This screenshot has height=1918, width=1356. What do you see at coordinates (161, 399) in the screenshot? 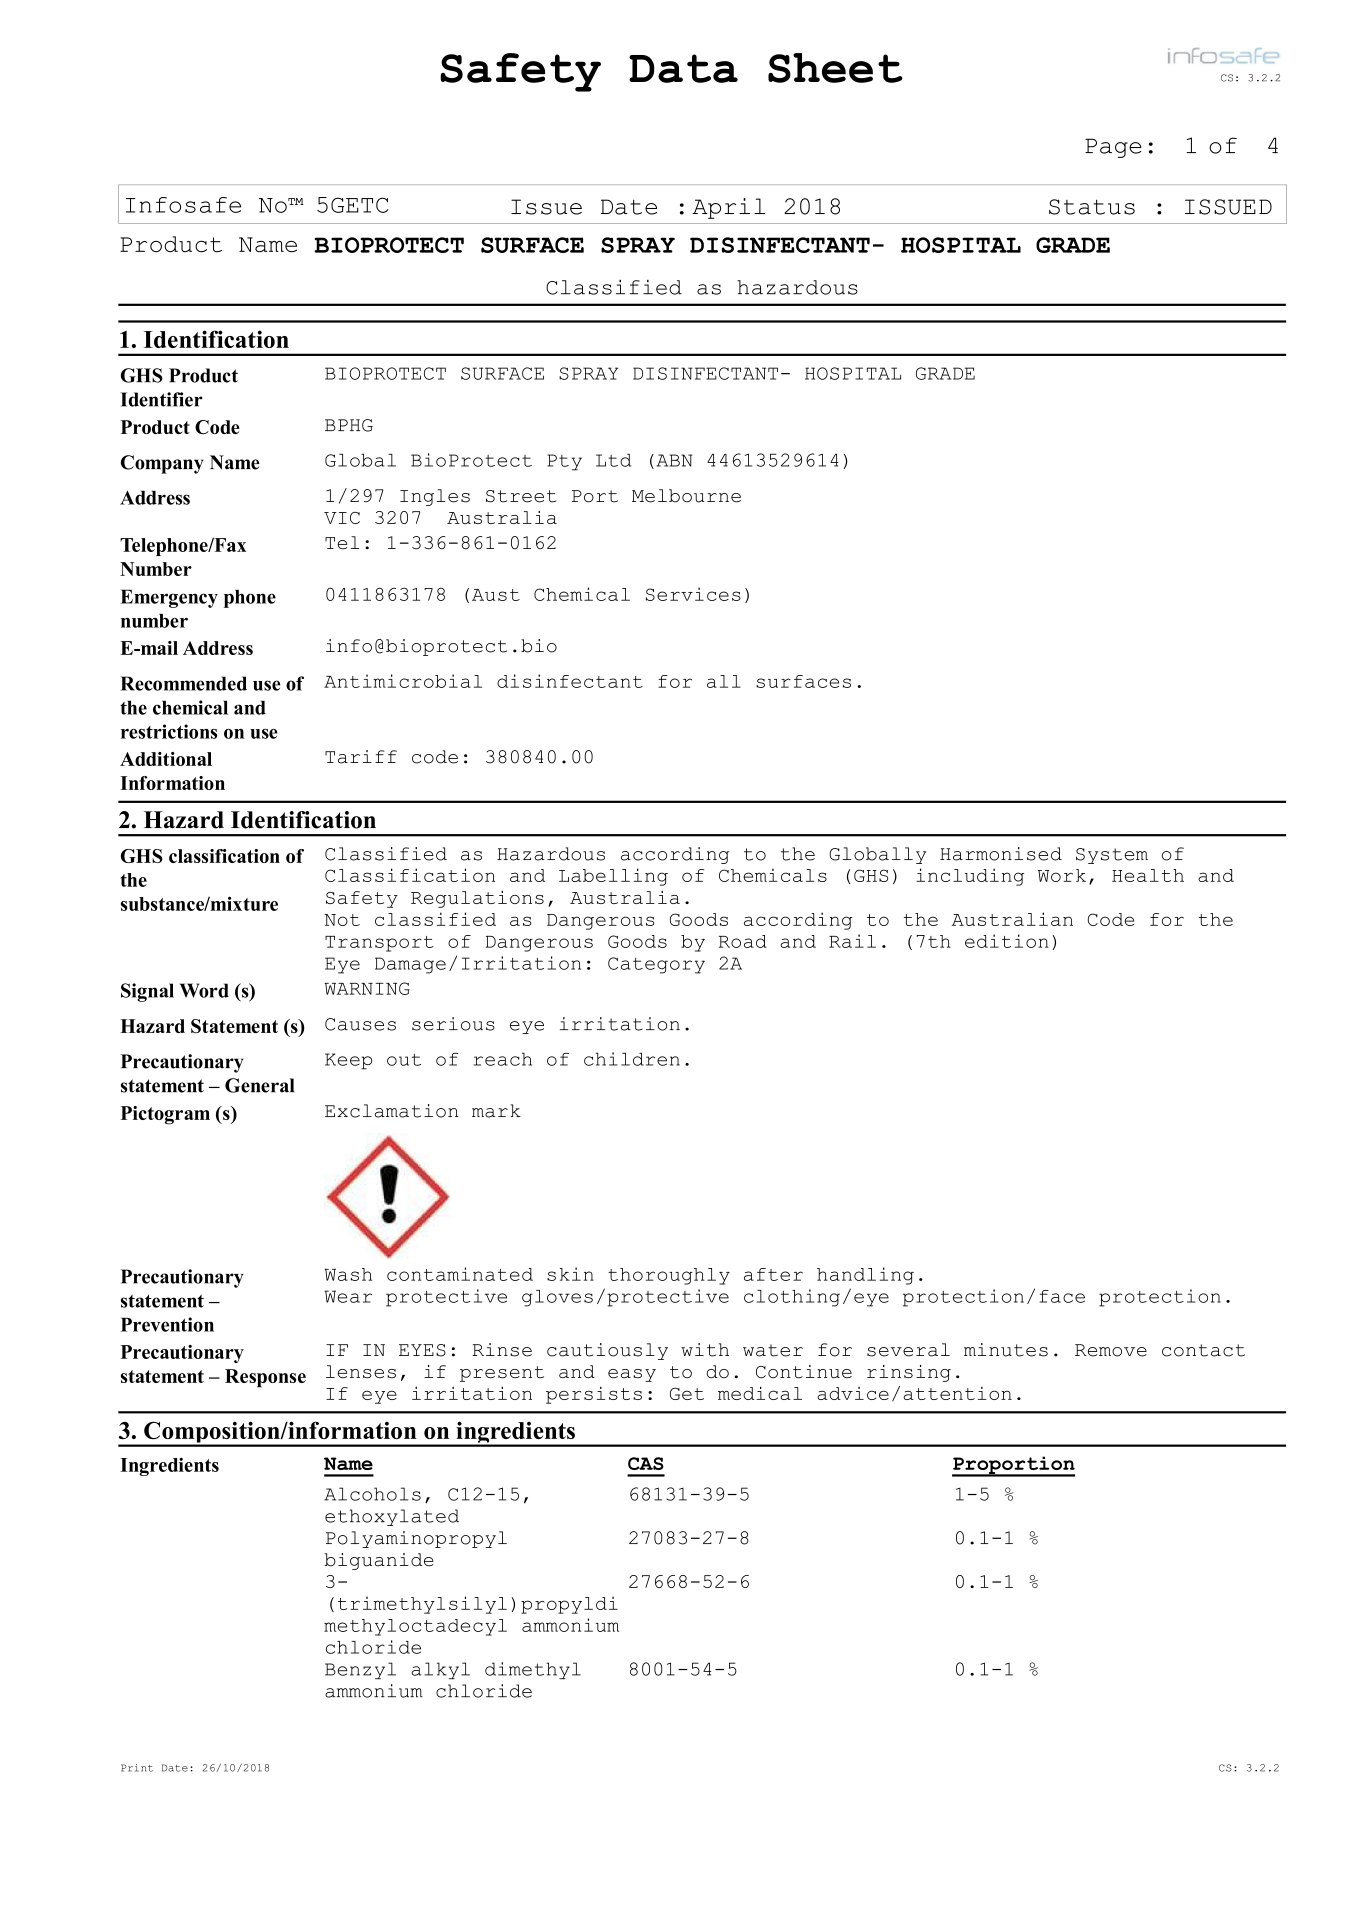
I see `Identifier` at bounding box center [161, 399].
